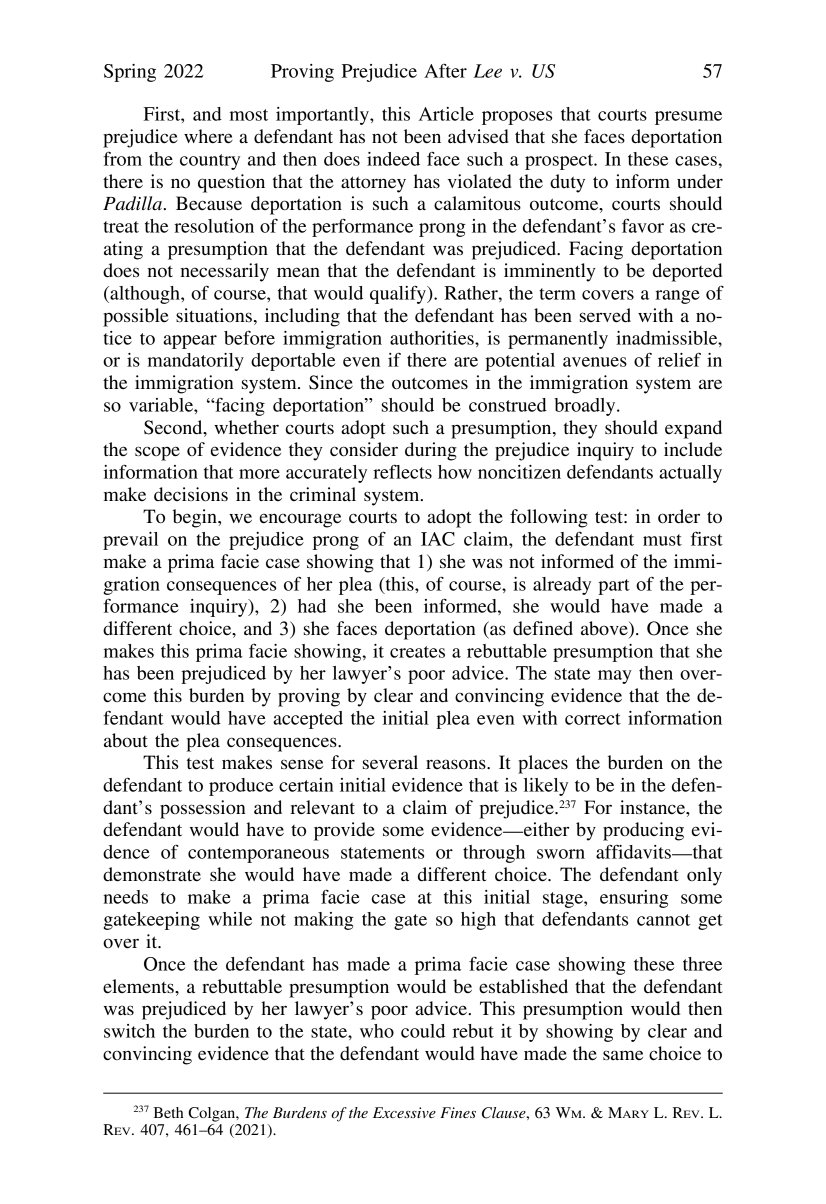 The height and width of the screenshot is (1204, 826). Describe the element at coordinates (643, 831) in the screenshot. I see `producing` at that location.
